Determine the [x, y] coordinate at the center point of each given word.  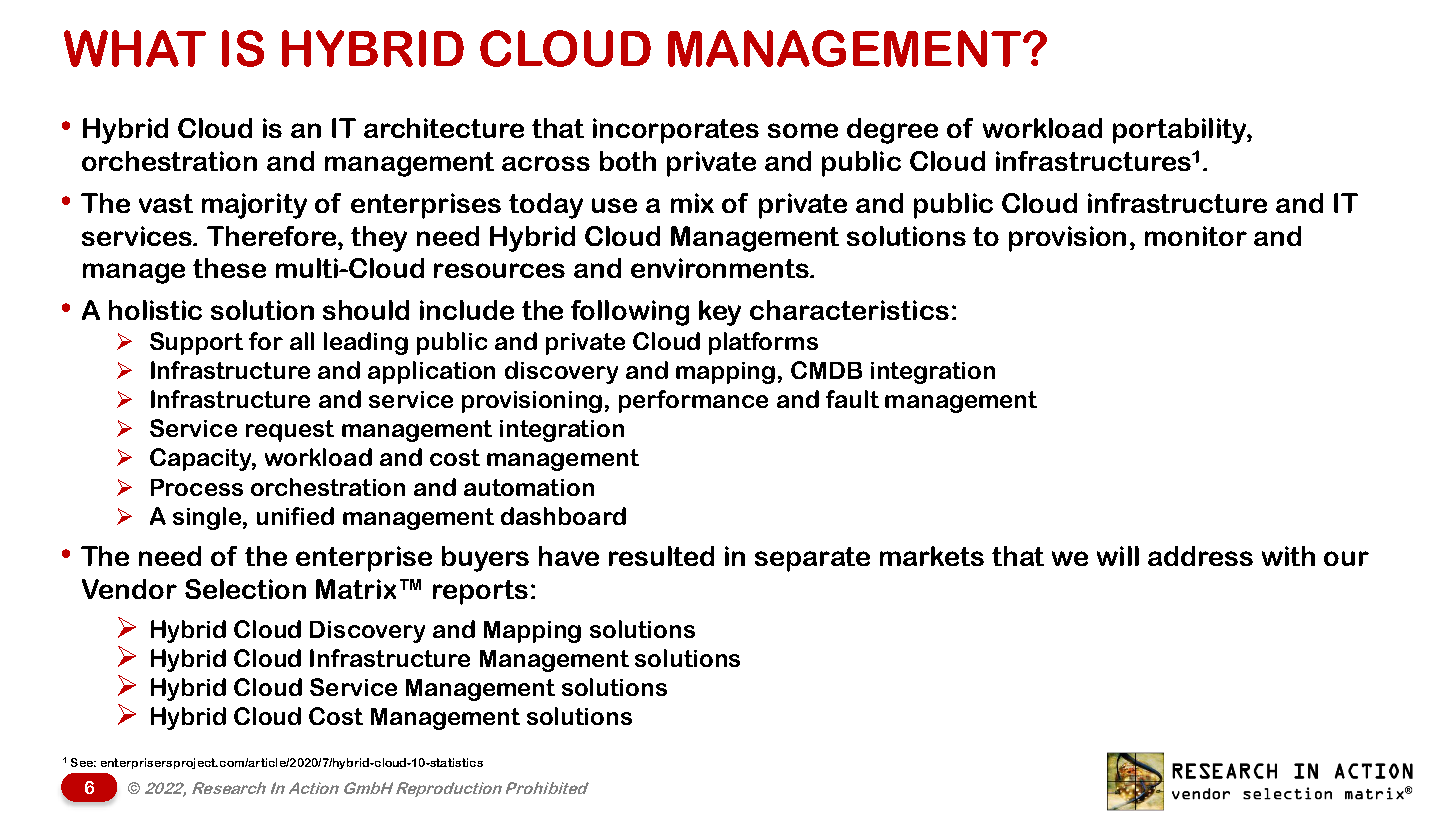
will [1118, 556]
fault [852, 399]
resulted [661, 556]
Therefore [273, 236]
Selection [245, 589]
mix [692, 203]
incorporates [676, 131]
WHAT [135, 48]
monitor [1196, 236]
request [290, 431]
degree [892, 131]
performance [693, 401]
